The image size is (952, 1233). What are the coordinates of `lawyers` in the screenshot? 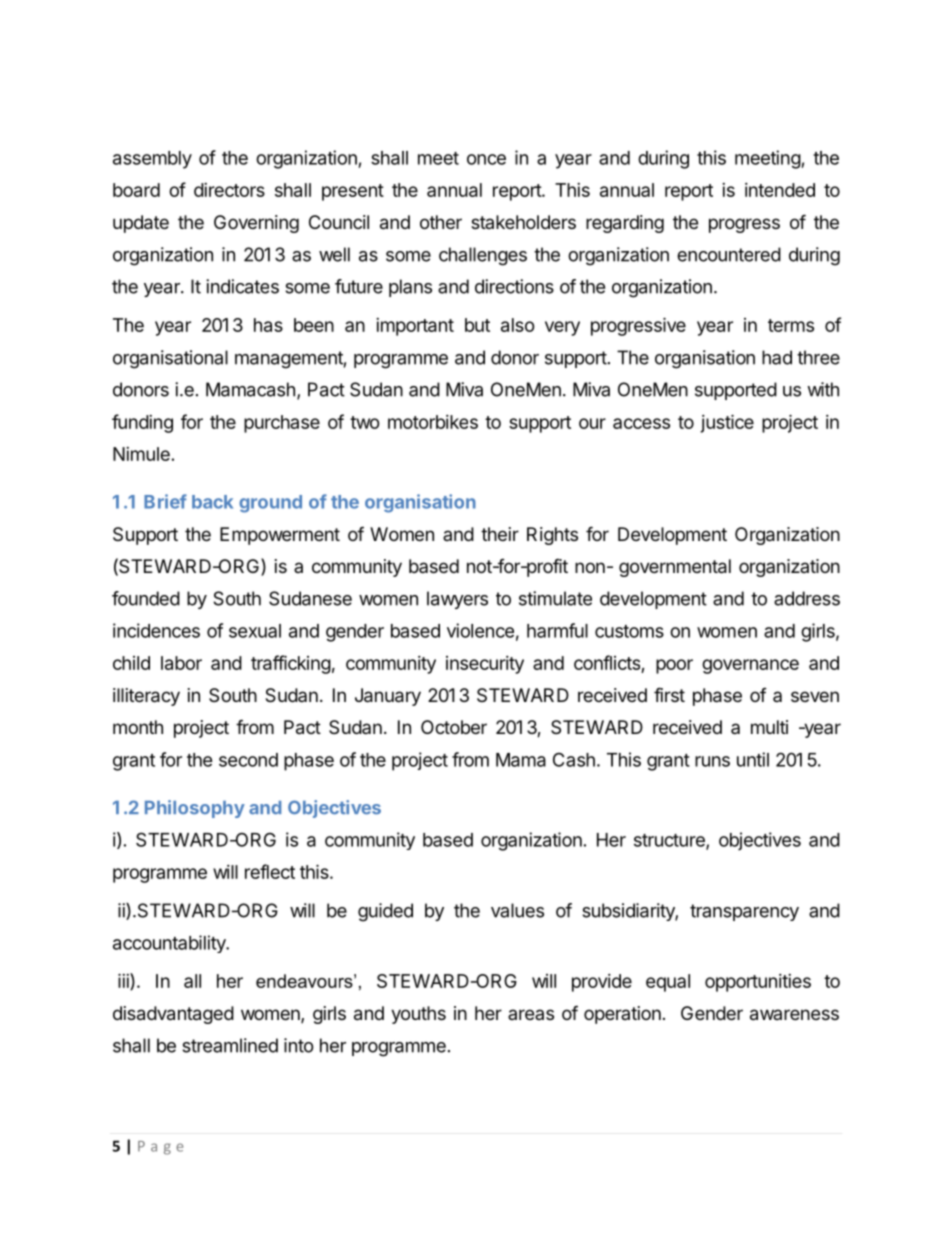 It's located at (457, 600).
